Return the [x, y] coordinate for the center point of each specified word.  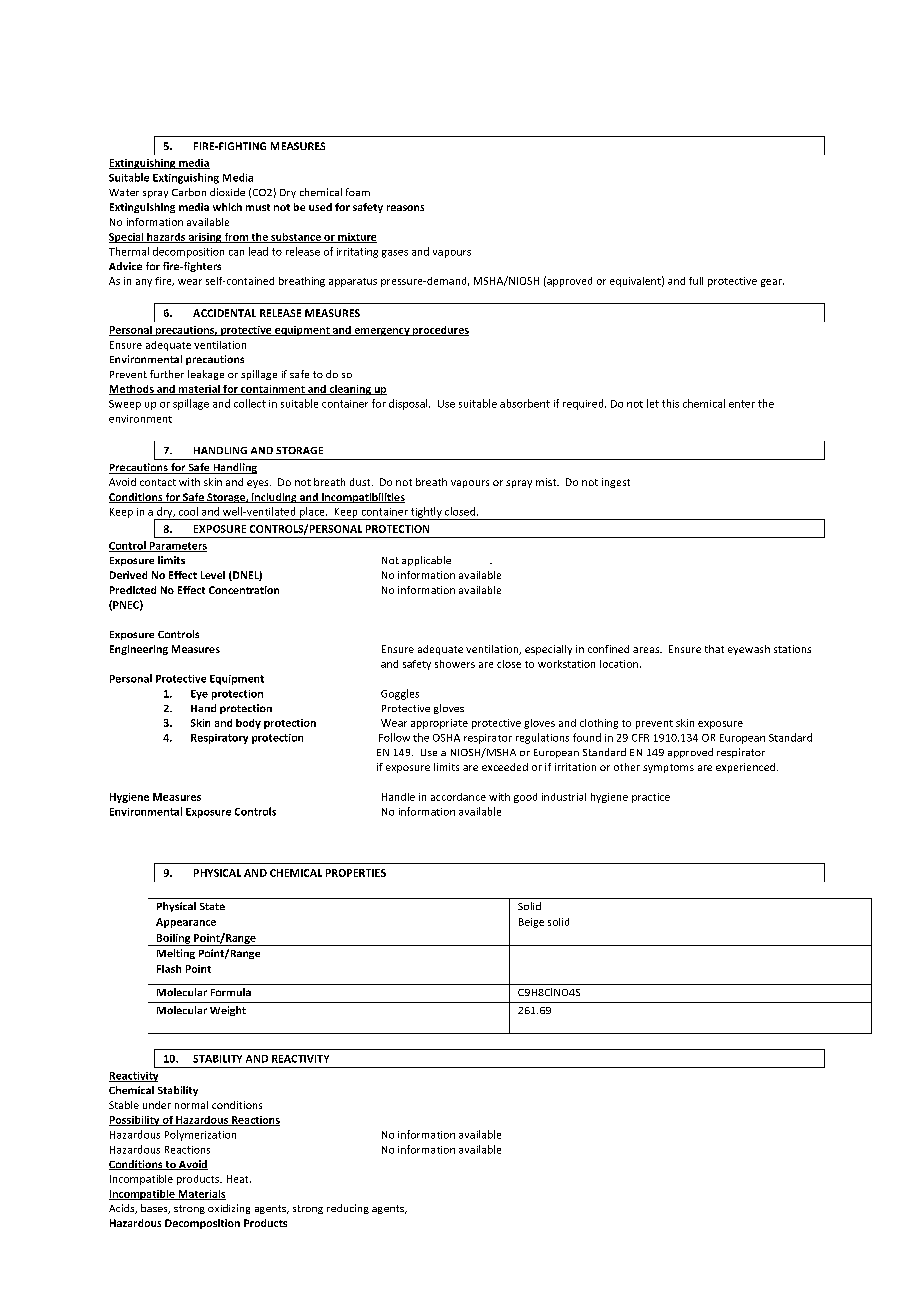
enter [742, 404]
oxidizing [229, 1209]
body [248, 724]
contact [158, 482]
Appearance [186, 923]
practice [651, 798]
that [714, 649]
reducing [348, 1209]
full [696, 281]
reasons [405, 208]
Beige [531, 923]
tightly [426, 513]
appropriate [439, 724]
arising [205, 238]
